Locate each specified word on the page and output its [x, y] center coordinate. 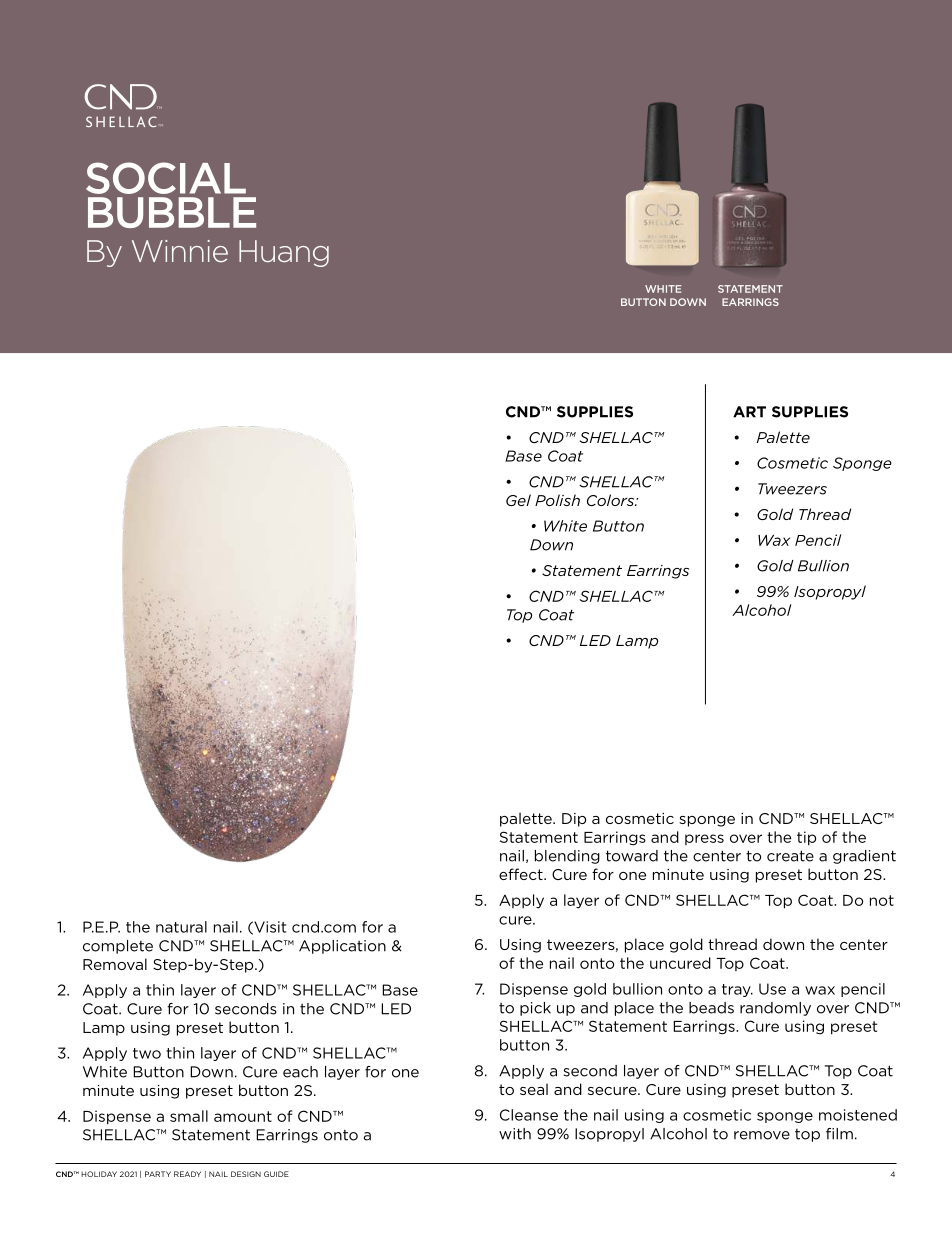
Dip [574, 820]
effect [522, 874]
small [189, 1116]
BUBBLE [172, 212]
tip [806, 838]
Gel [518, 500]
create [790, 856]
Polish [557, 500]
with [515, 1134]
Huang [284, 253]
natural [181, 927]
